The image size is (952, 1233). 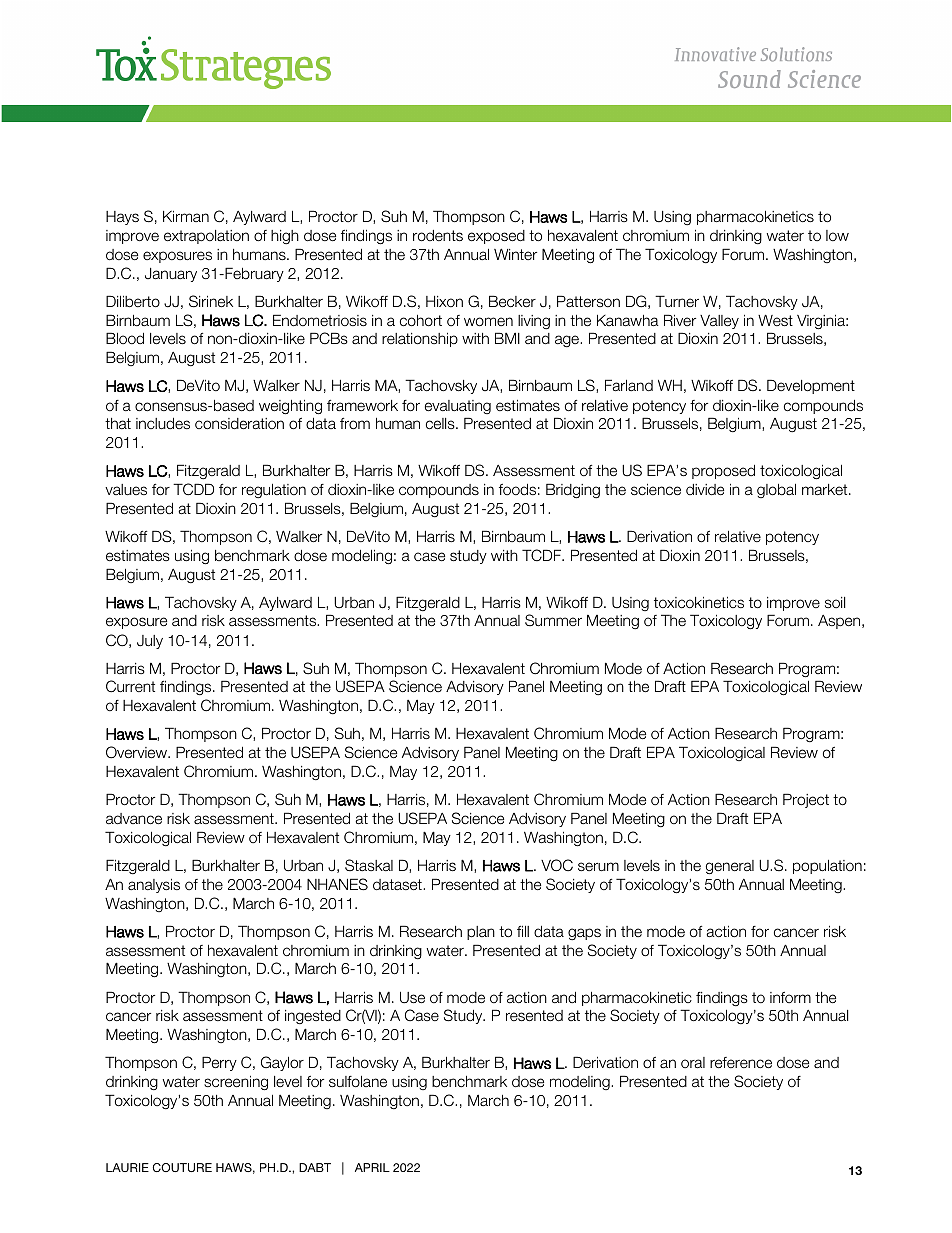 I want to click on COUTURE, so click(x=182, y=1167).
